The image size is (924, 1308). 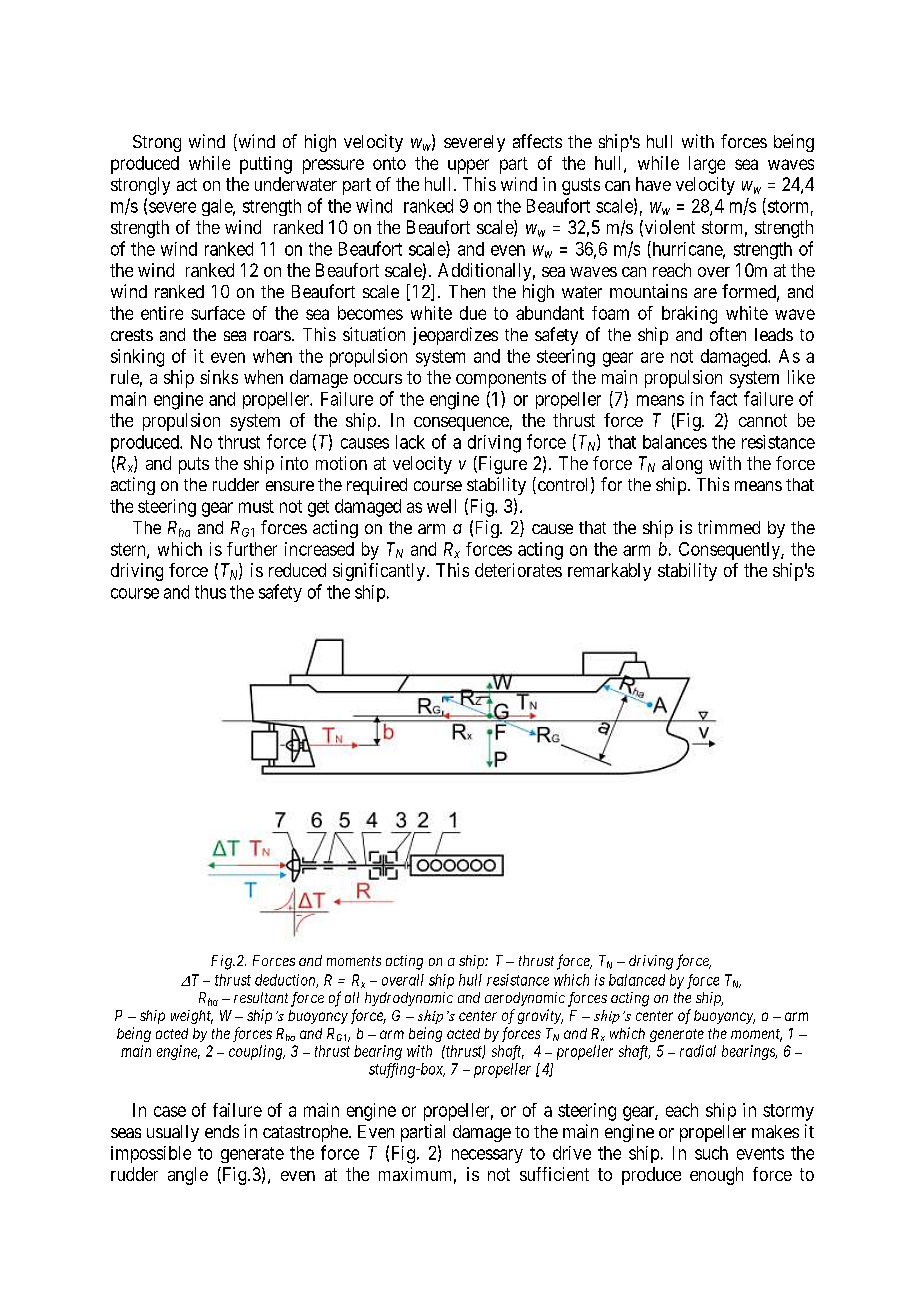 What do you see at coordinates (222, 1131) in the image?
I see `ends` at bounding box center [222, 1131].
